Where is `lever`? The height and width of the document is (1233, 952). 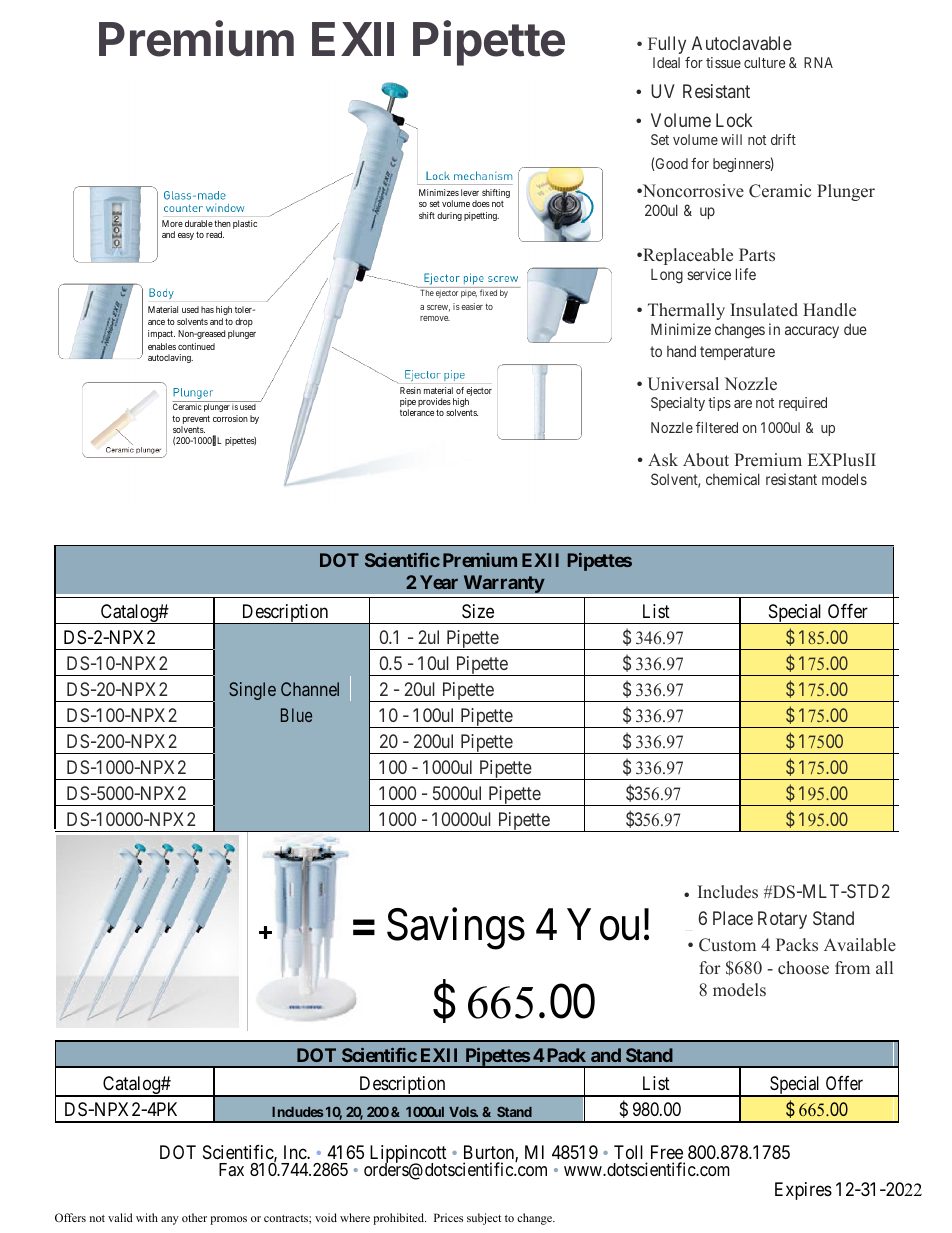
lever is located at coordinates (470, 192).
